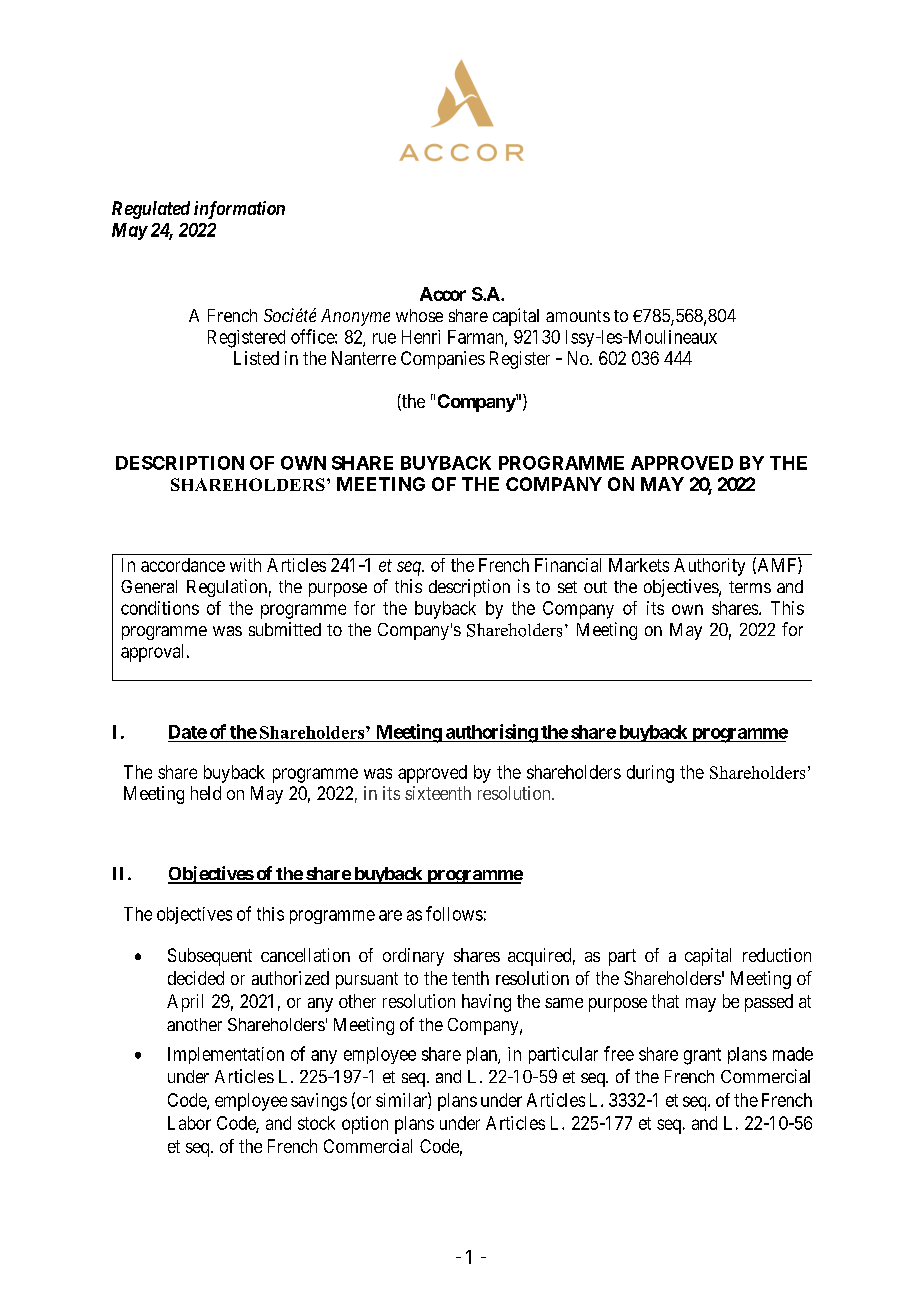 The height and width of the screenshot is (1308, 924). Describe the element at coordinates (578, 316) in the screenshot. I see `amounts` at that location.
